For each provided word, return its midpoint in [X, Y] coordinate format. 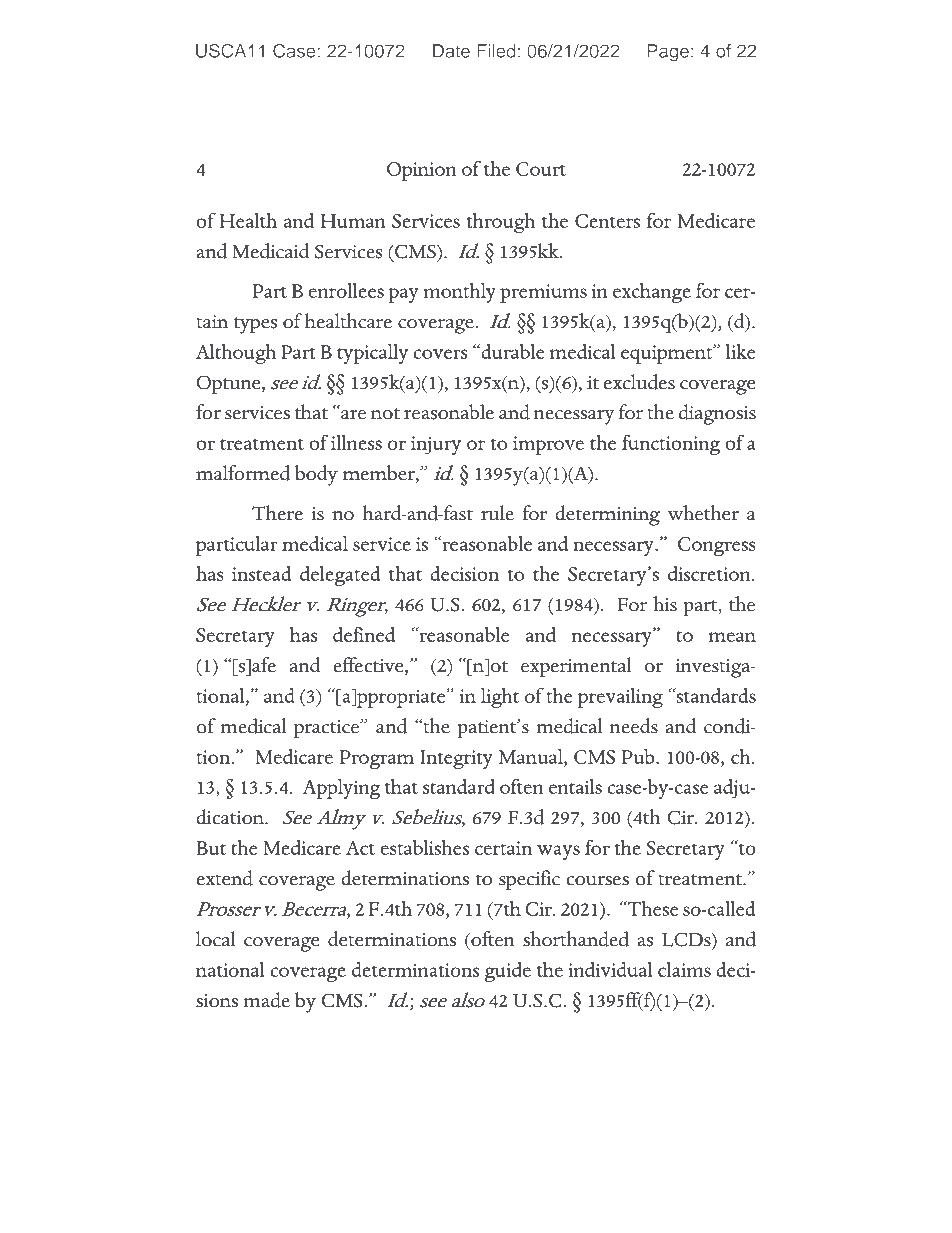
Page [668, 53]
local [216, 939]
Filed [496, 51]
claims [684, 969]
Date [451, 51]
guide [507, 972]
